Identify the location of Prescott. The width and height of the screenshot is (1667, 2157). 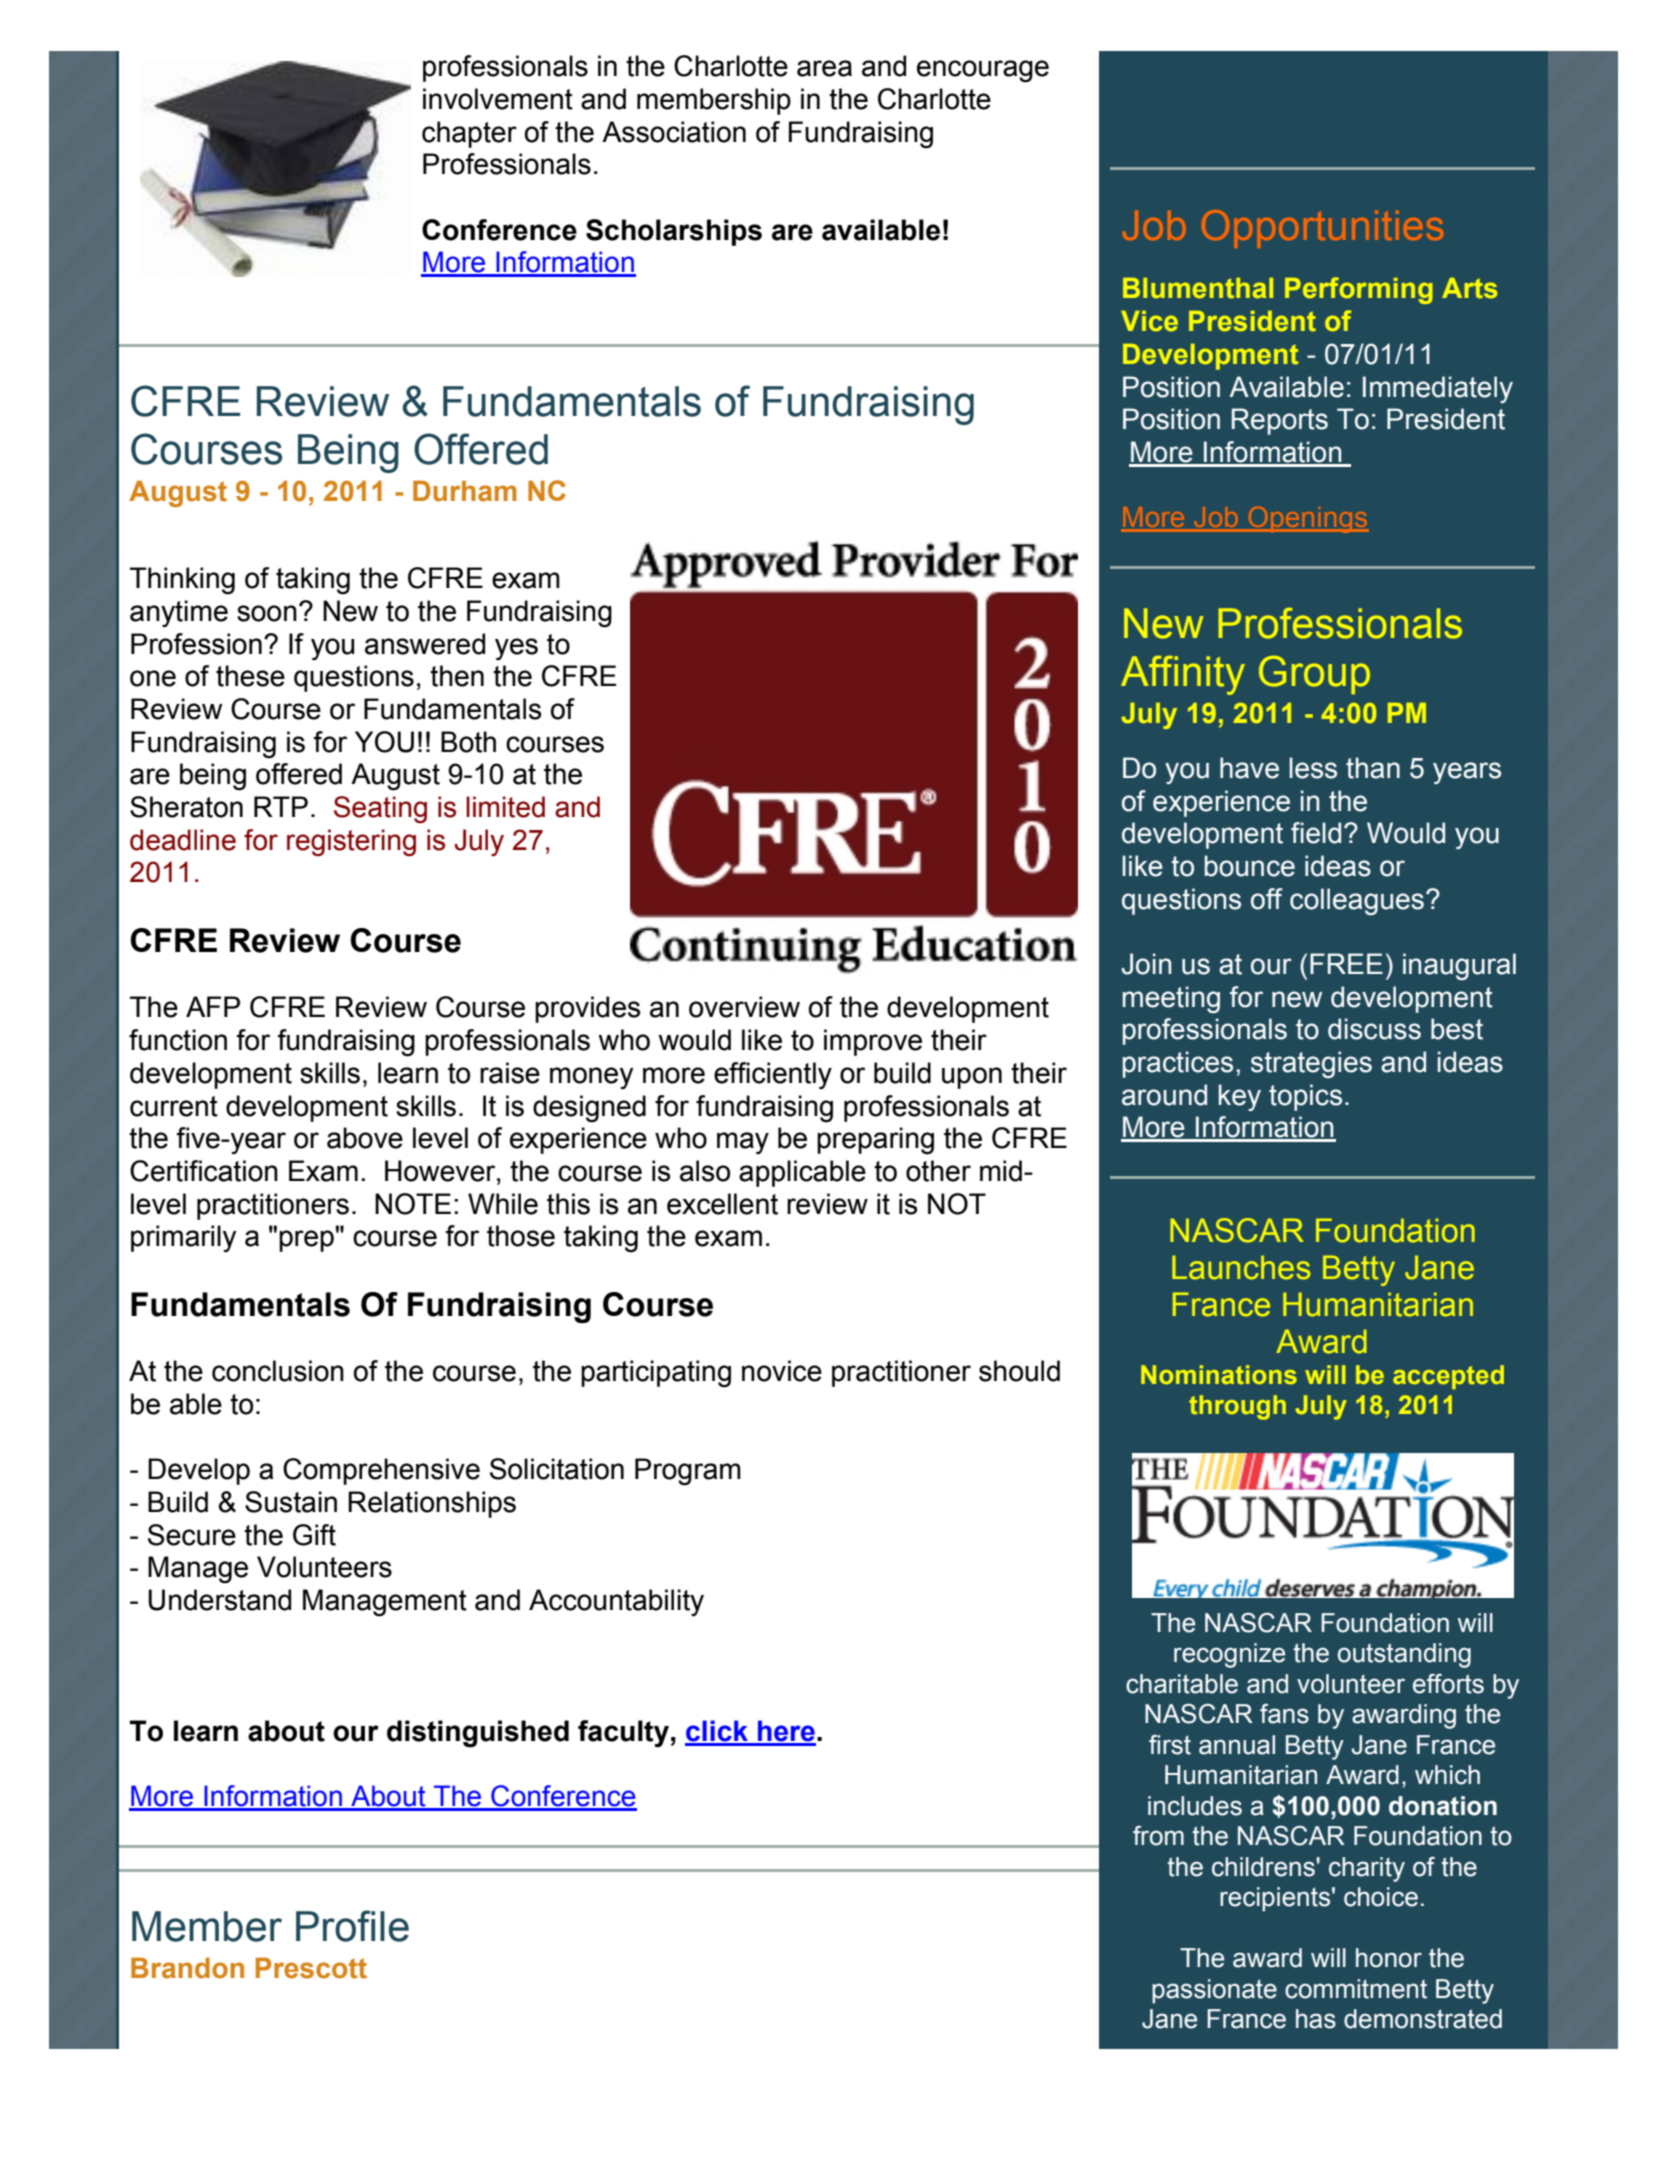
(311, 1968).
